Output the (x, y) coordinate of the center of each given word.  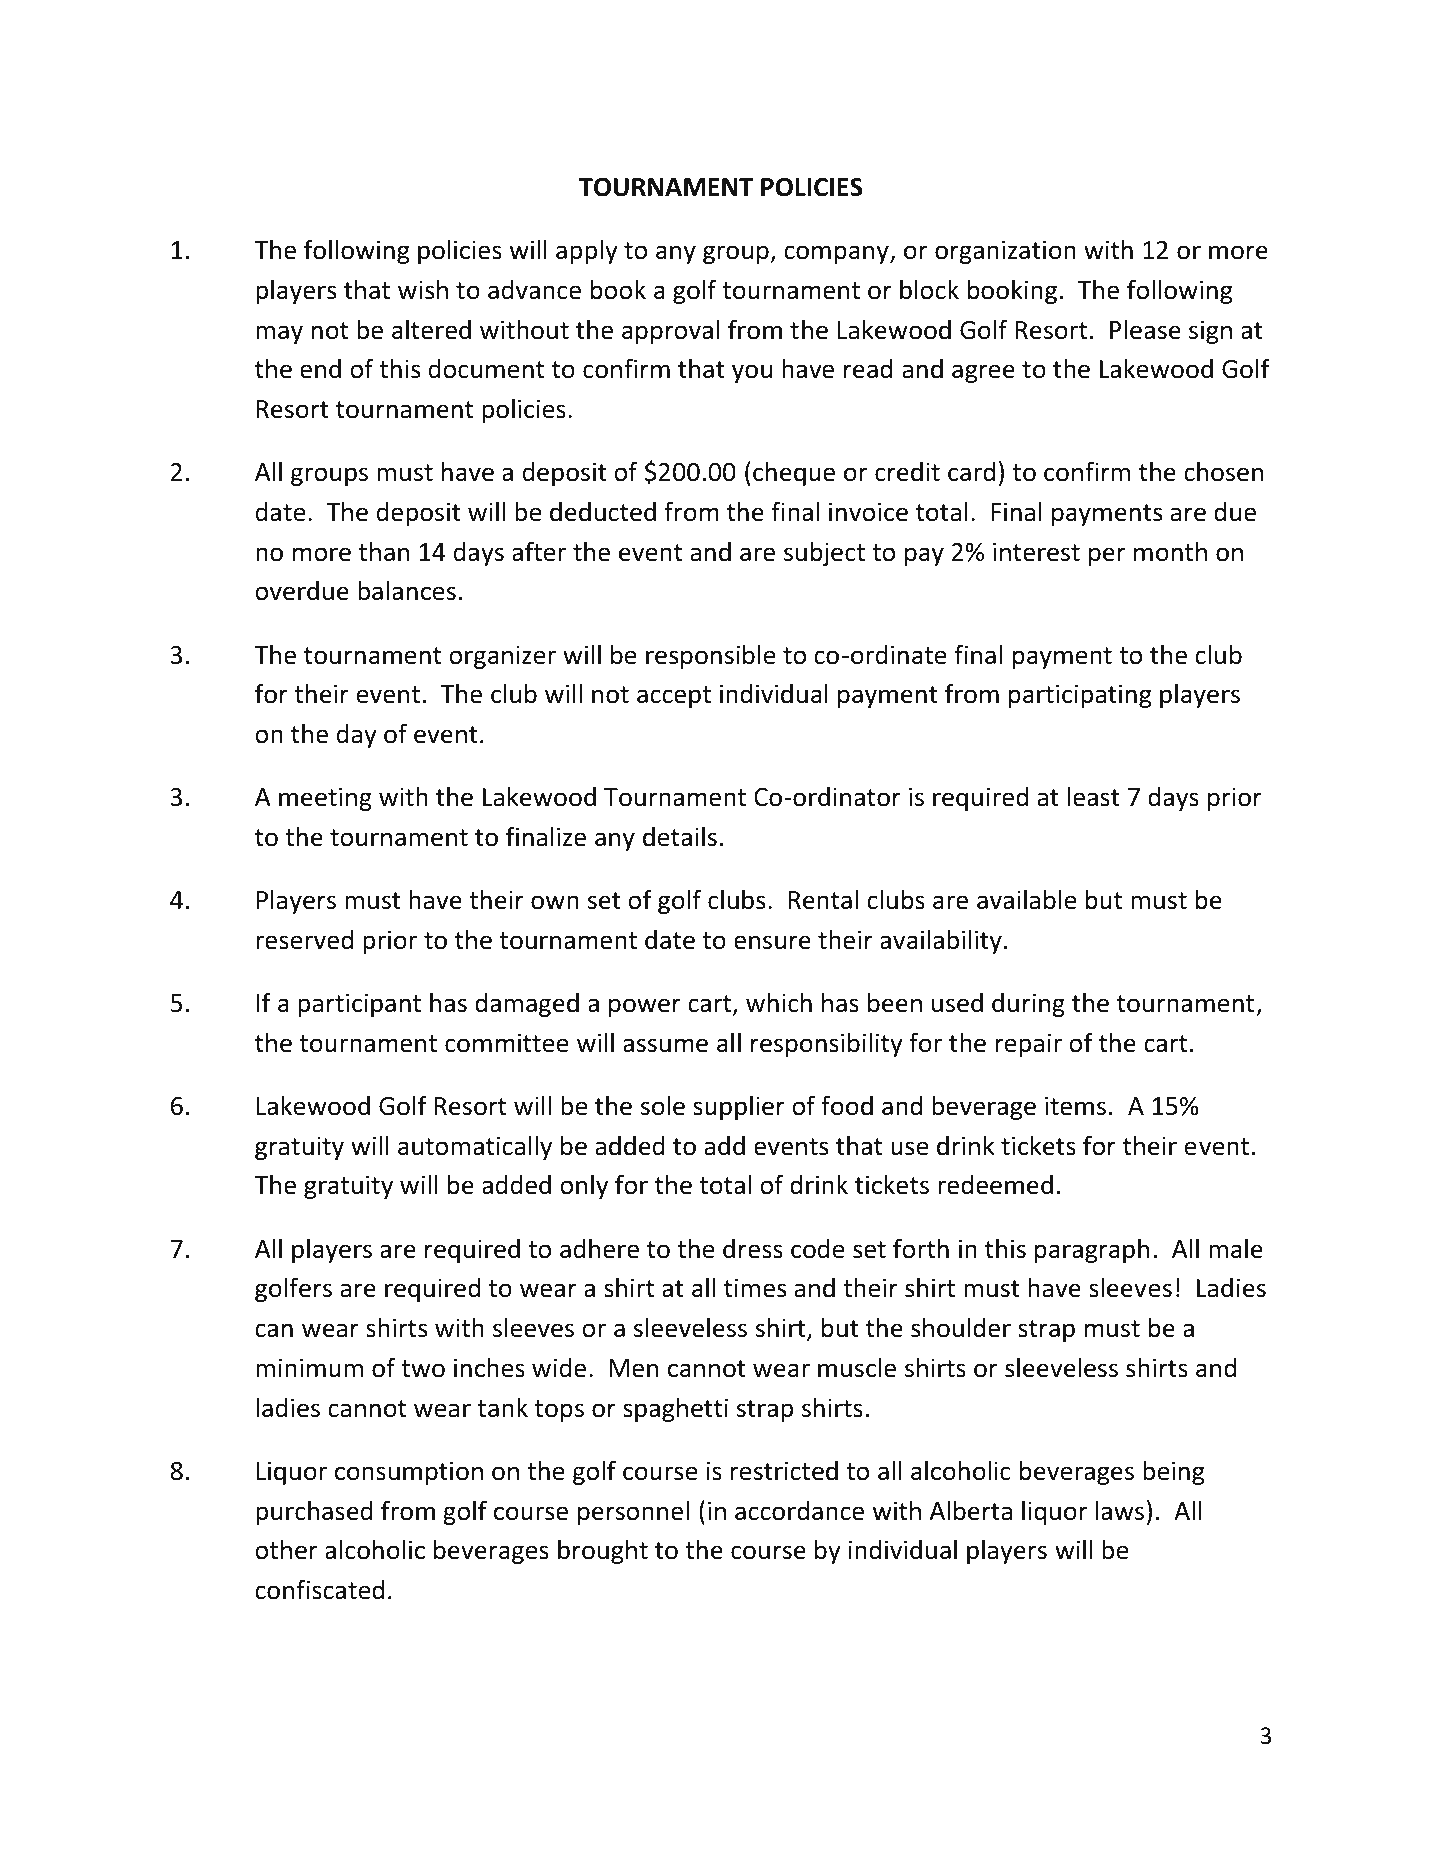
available (1027, 899)
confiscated (319, 1589)
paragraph (1092, 1250)
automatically (475, 1147)
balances (407, 590)
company (837, 254)
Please (1145, 329)
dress (753, 1249)
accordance (799, 1511)
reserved (304, 940)
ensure (772, 942)
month (1170, 551)
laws (1120, 1511)
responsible (711, 656)
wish (423, 289)
